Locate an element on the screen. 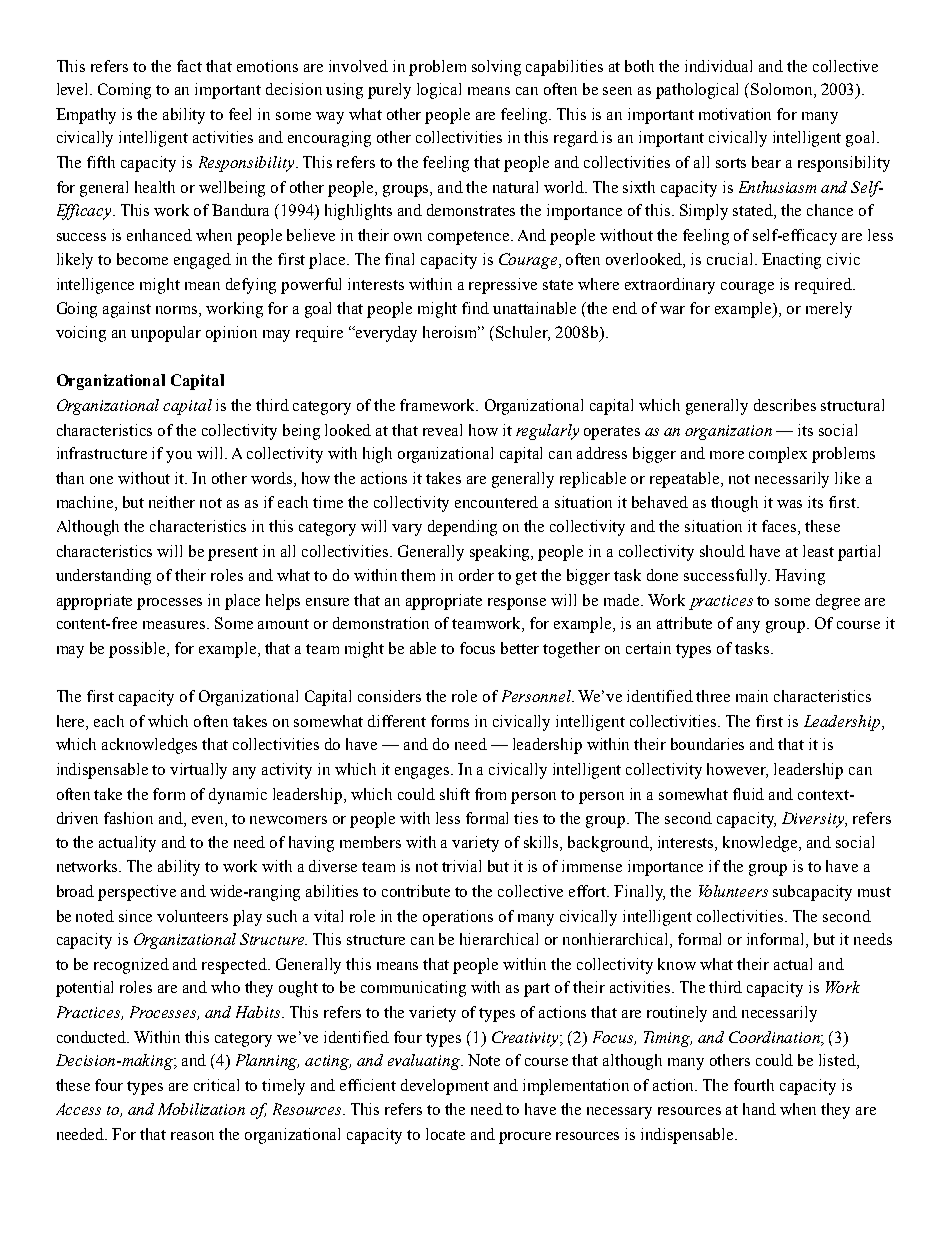 This screenshot has height=1233, width=952. complex is located at coordinates (778, 455).
